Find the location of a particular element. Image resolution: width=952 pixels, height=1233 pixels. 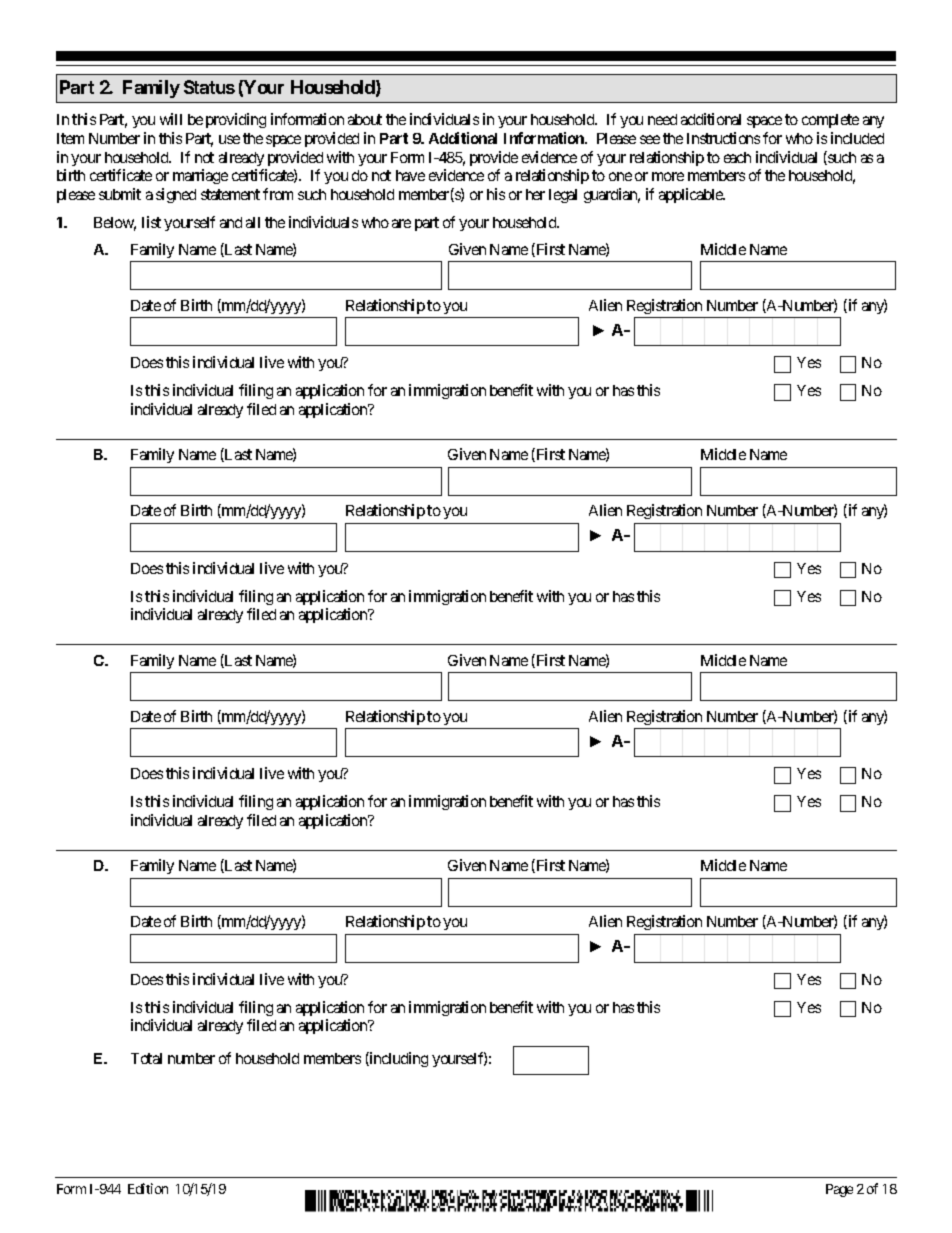

applicable is located at coordinates (692, 195).
